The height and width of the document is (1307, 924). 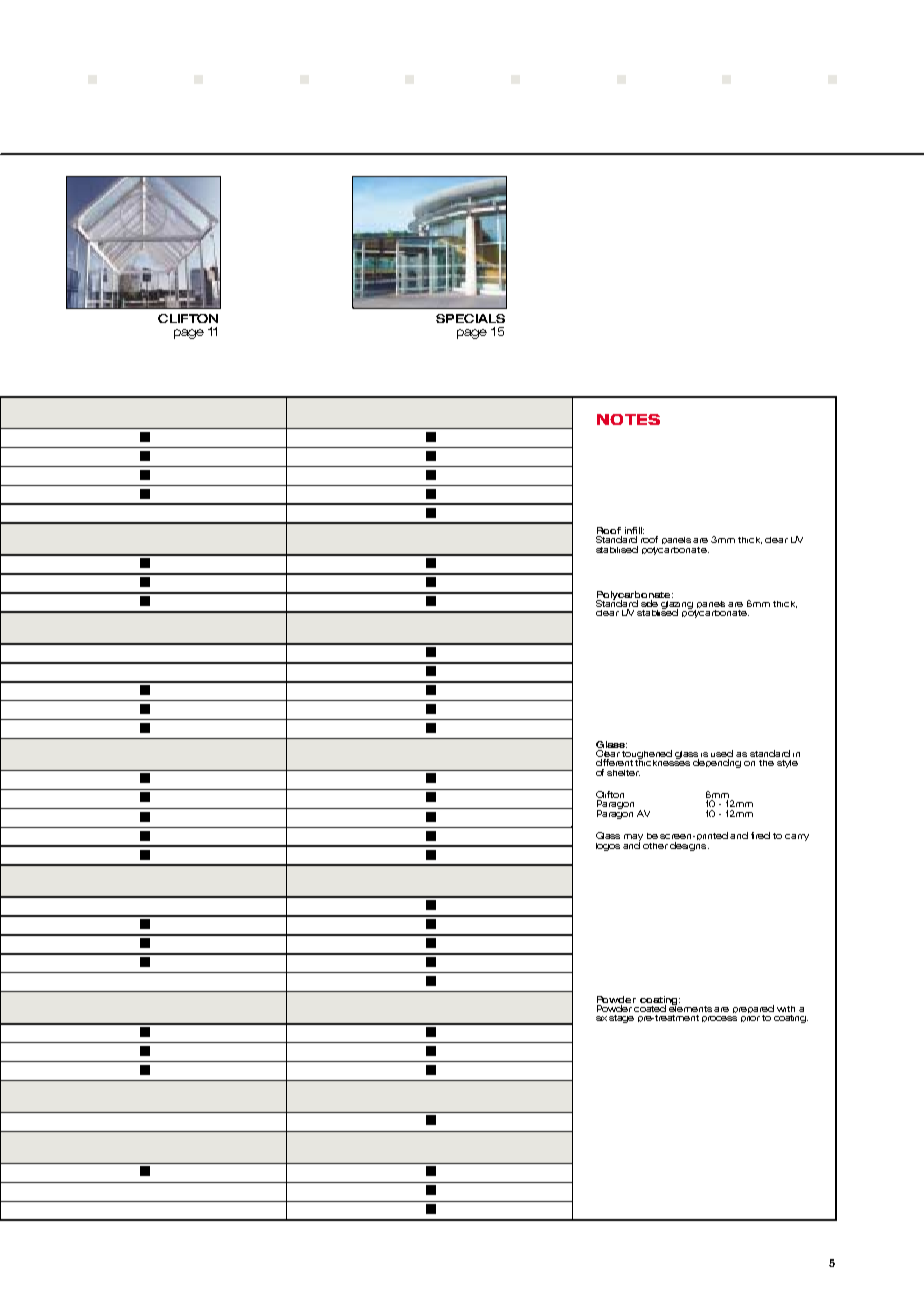 I want to click on designs, so click(x=689, y=845).
